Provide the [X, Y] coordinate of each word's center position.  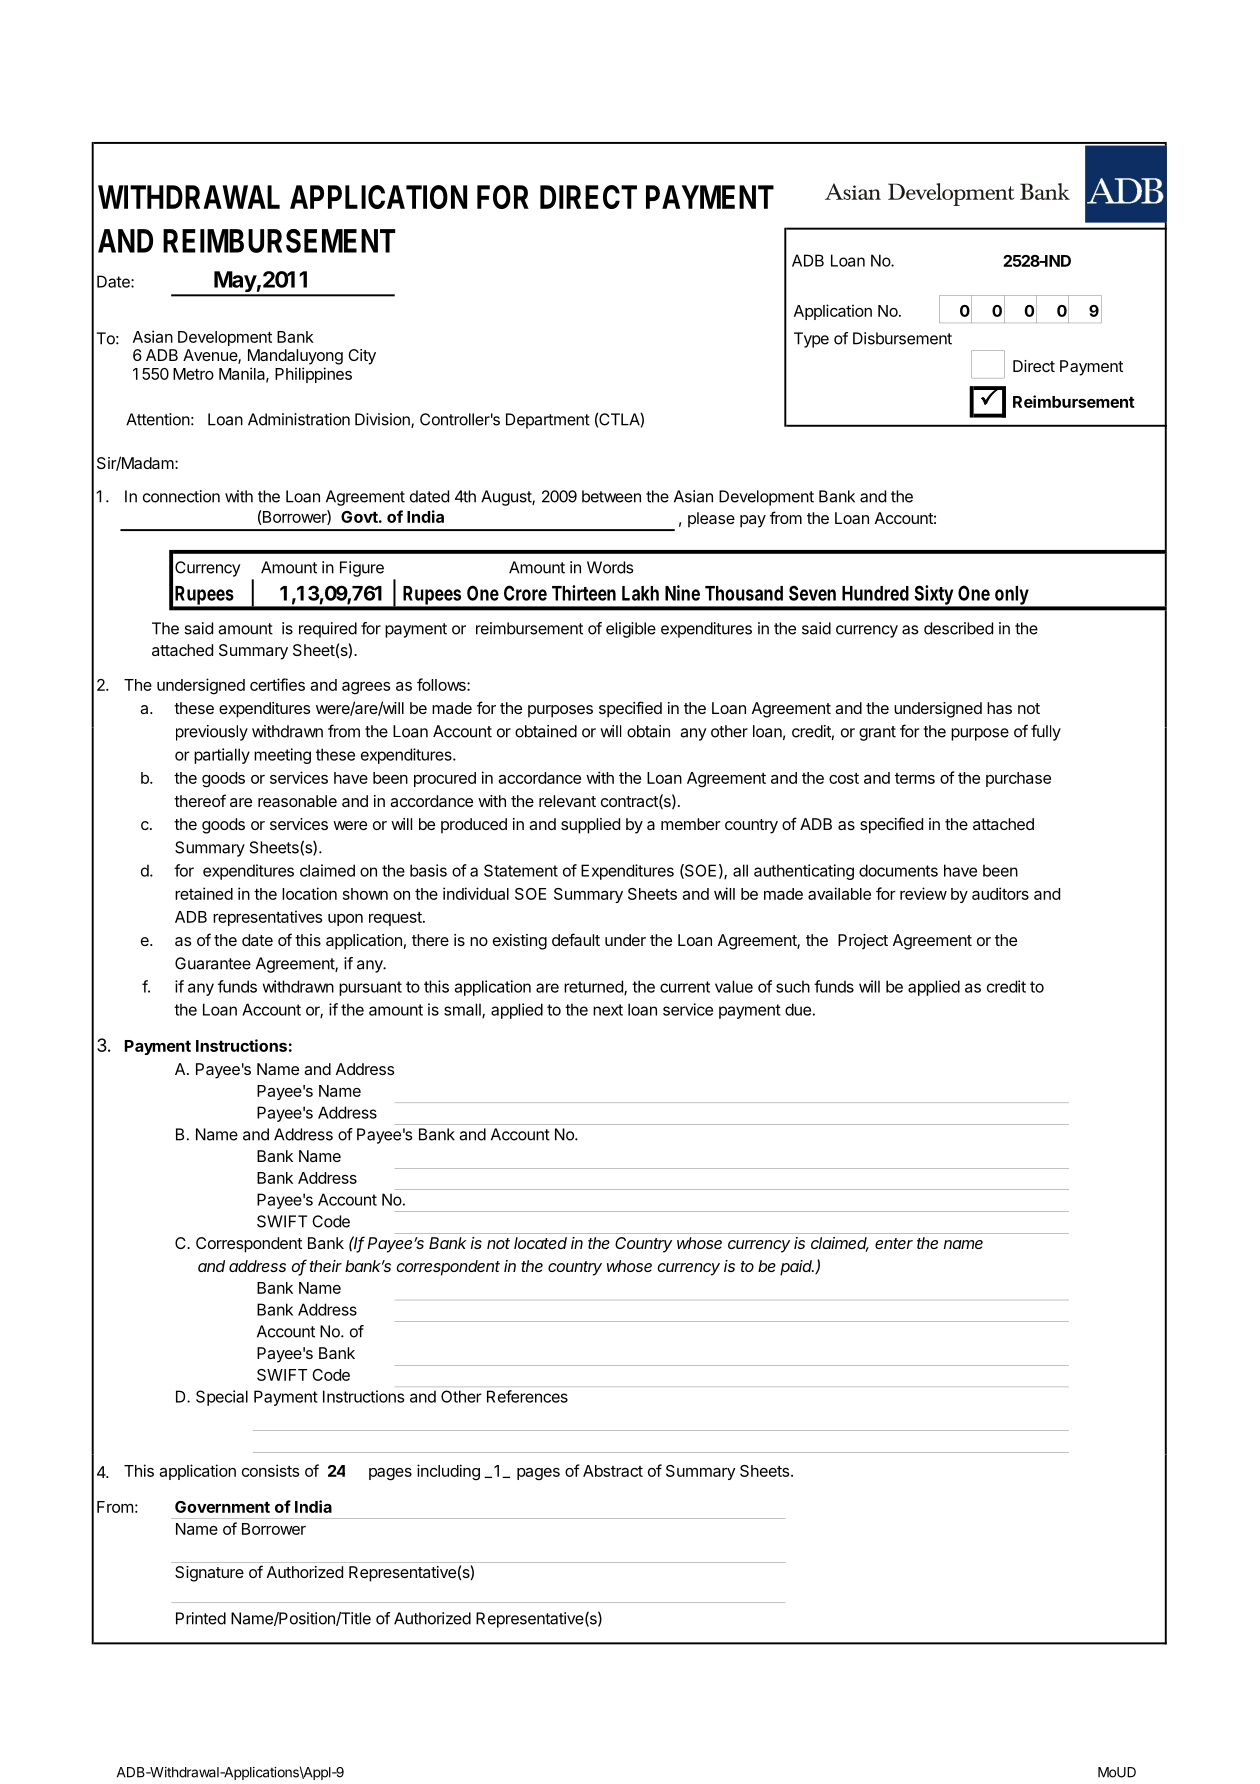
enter [894, 1243]
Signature [209, 1574]
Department [548, 421]
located [540, 1243]
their [326, 1266]
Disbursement [902, 338]
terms [915, 778]
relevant [567, 801]
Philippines [313, 375]
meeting [282, 756]
